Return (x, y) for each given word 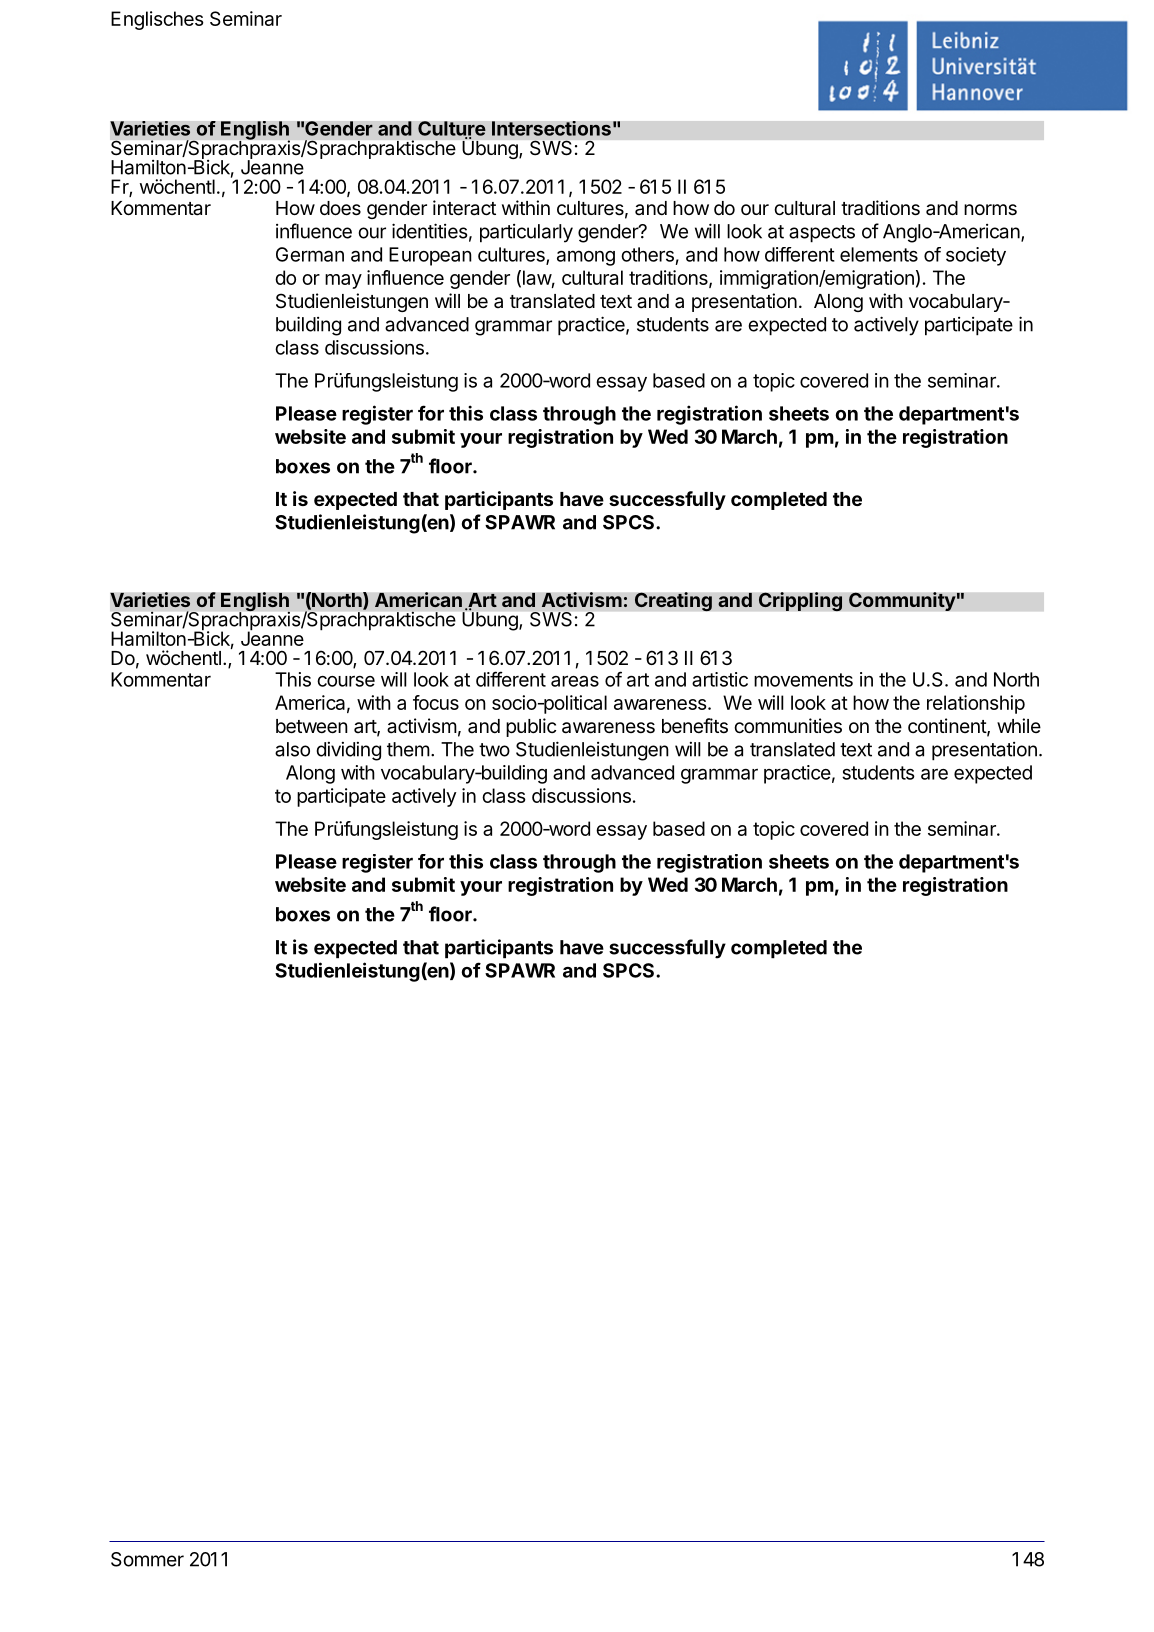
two (494, 750)
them (408, 749)
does (340, 208)
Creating (673, 602)
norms (990, 210)
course (346, 681)
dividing (348, 751)
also (292, 749)
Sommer (147, 1559)
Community (903, 601)
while (1019, 725)
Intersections (551, 128)
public (531, 727)
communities (788, 726)
